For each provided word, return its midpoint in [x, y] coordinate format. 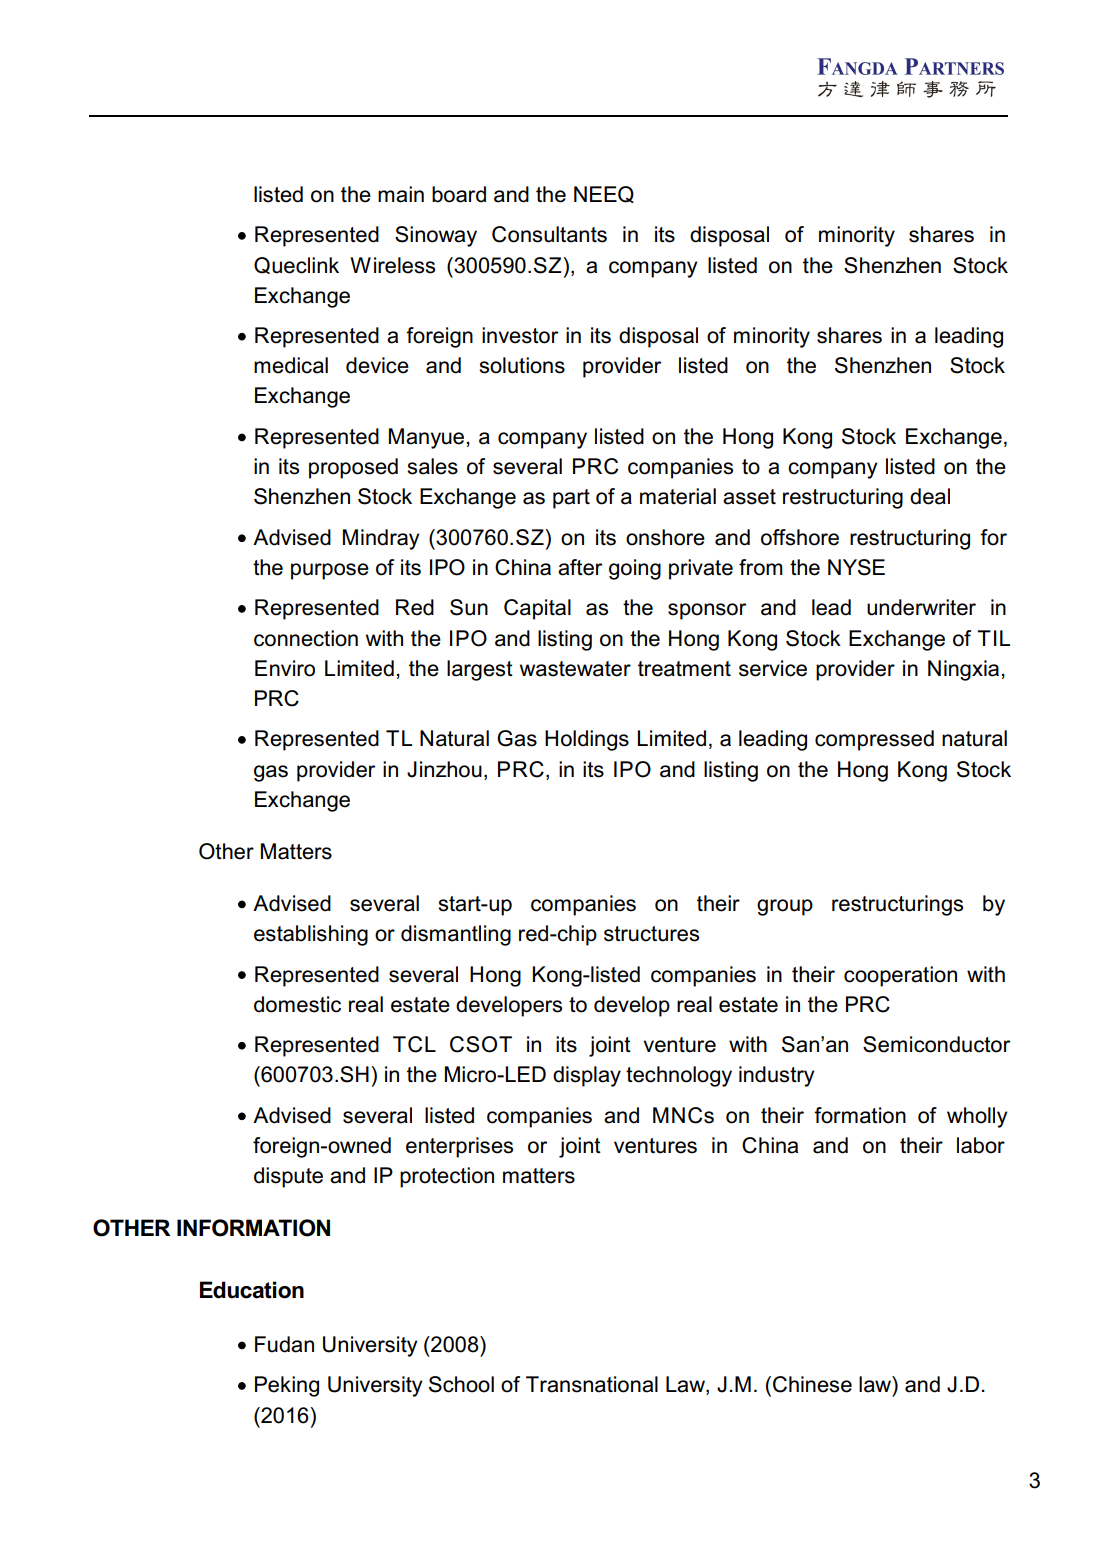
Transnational [592, 1384]
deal [930, 496]
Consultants [549, 234]
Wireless [392, 265]
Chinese [812, 1384]
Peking [287, 1386]
